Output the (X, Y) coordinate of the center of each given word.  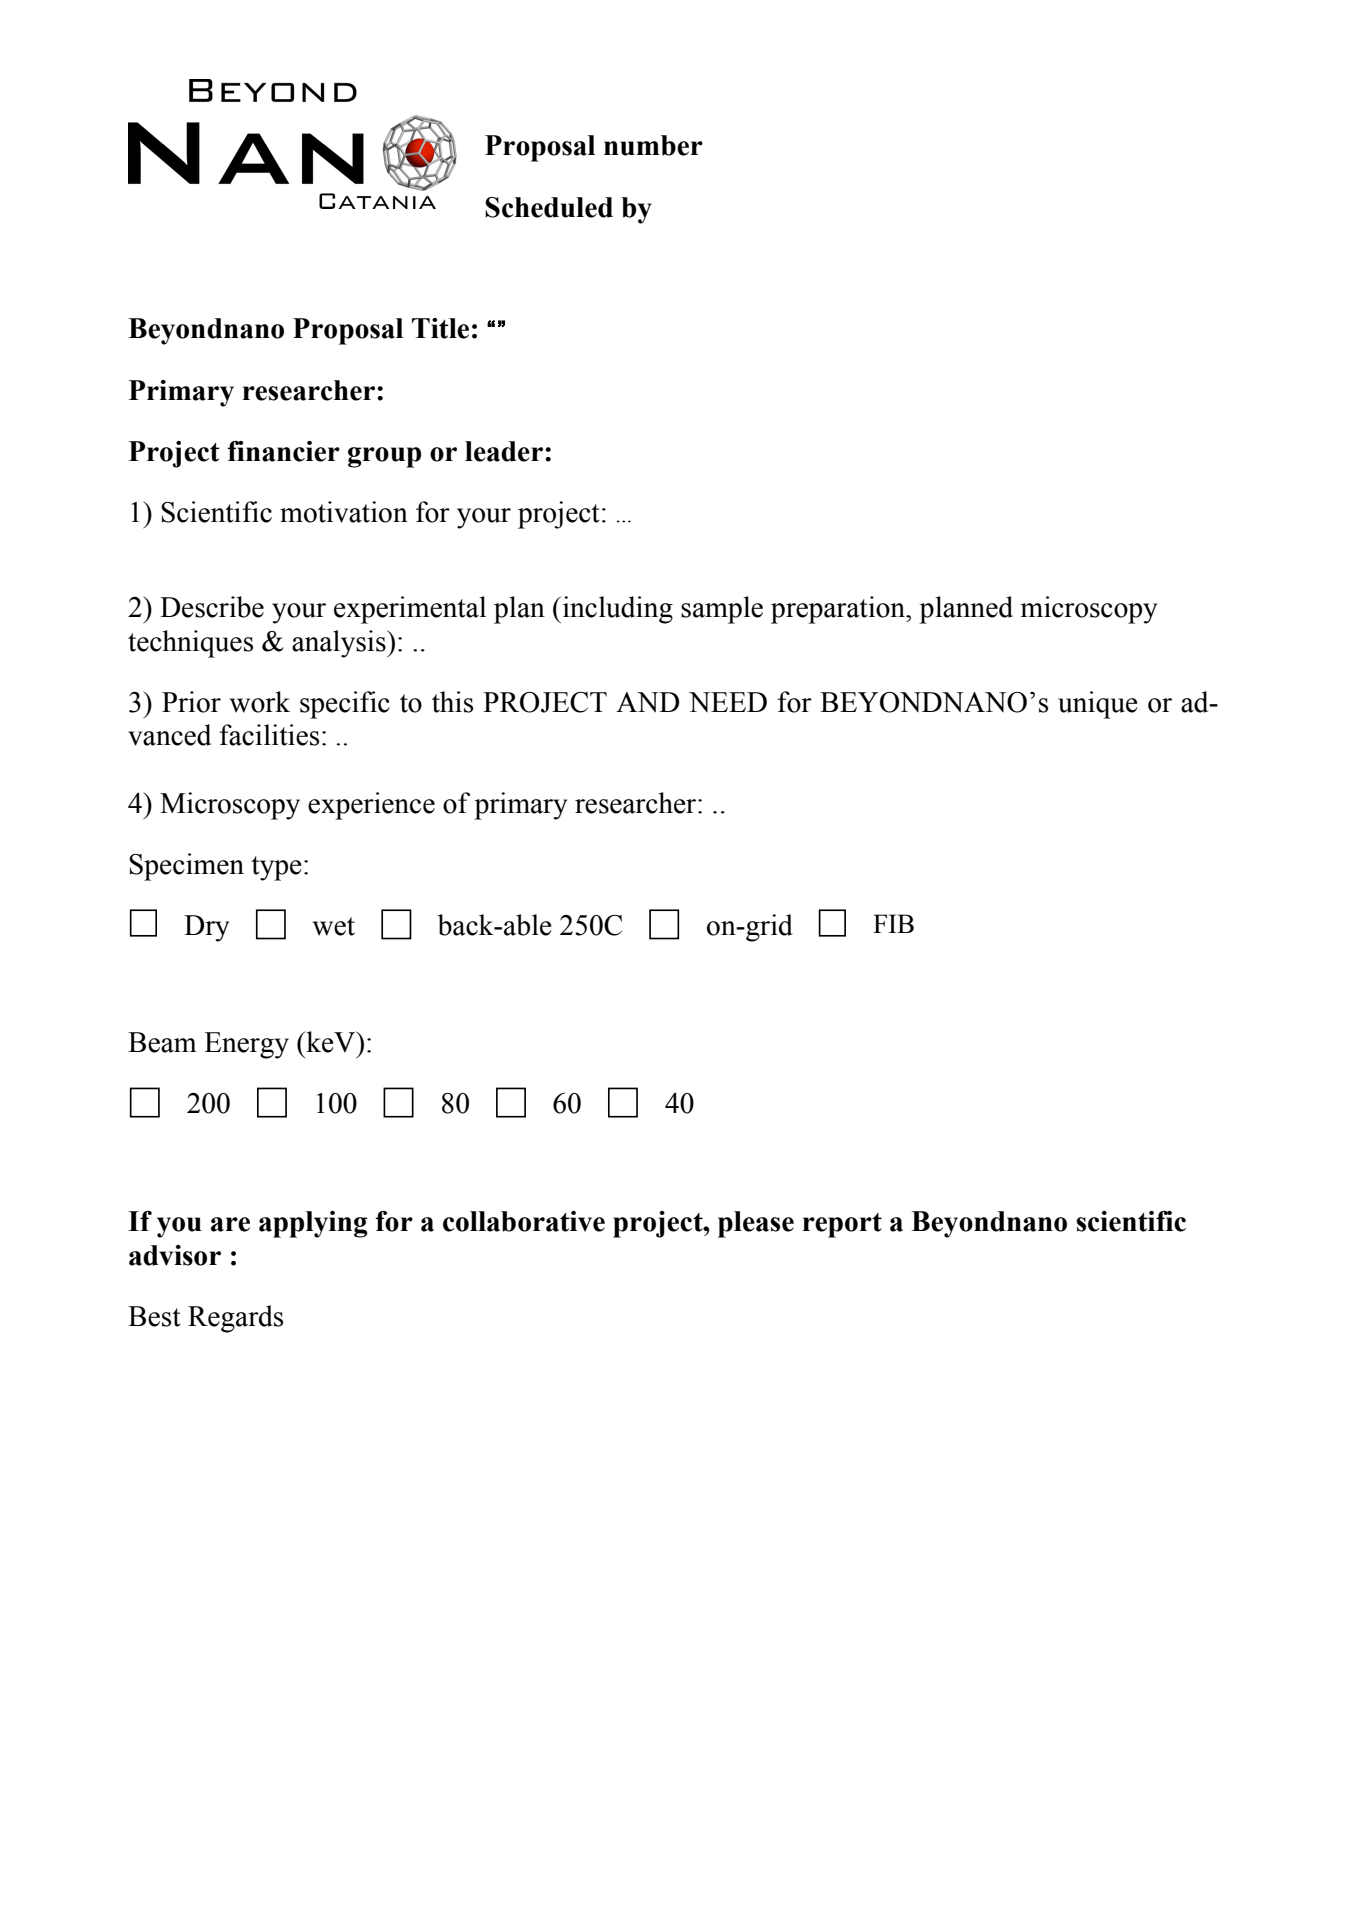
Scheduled (549, 207)
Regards (235, 1319)
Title (440, 328)
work (260, 702)
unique (1098, 705)
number (653, 145)
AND (647, 702)
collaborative (524, 1221)
